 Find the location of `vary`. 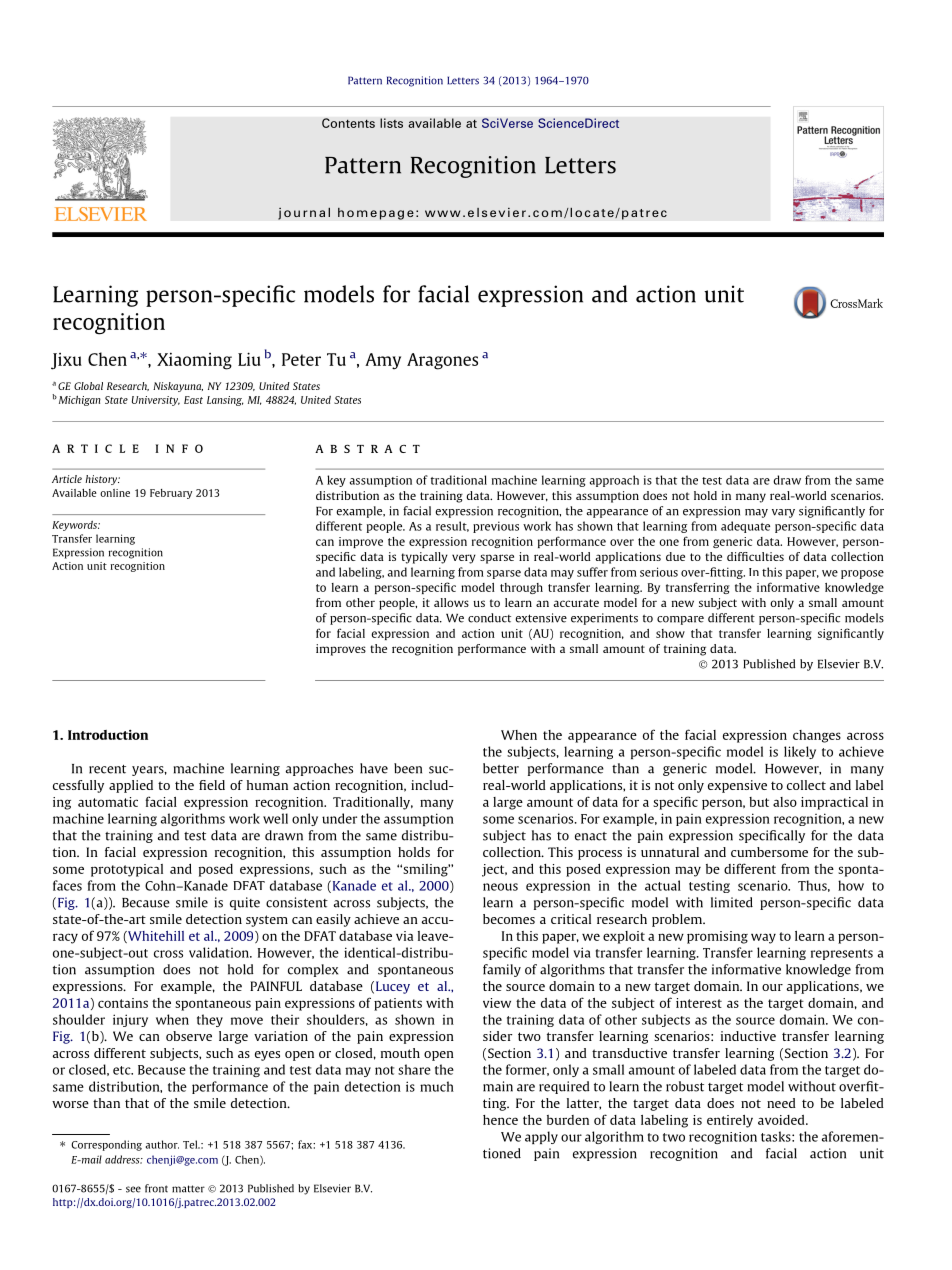

vary is located at coordinates (783, 513).
